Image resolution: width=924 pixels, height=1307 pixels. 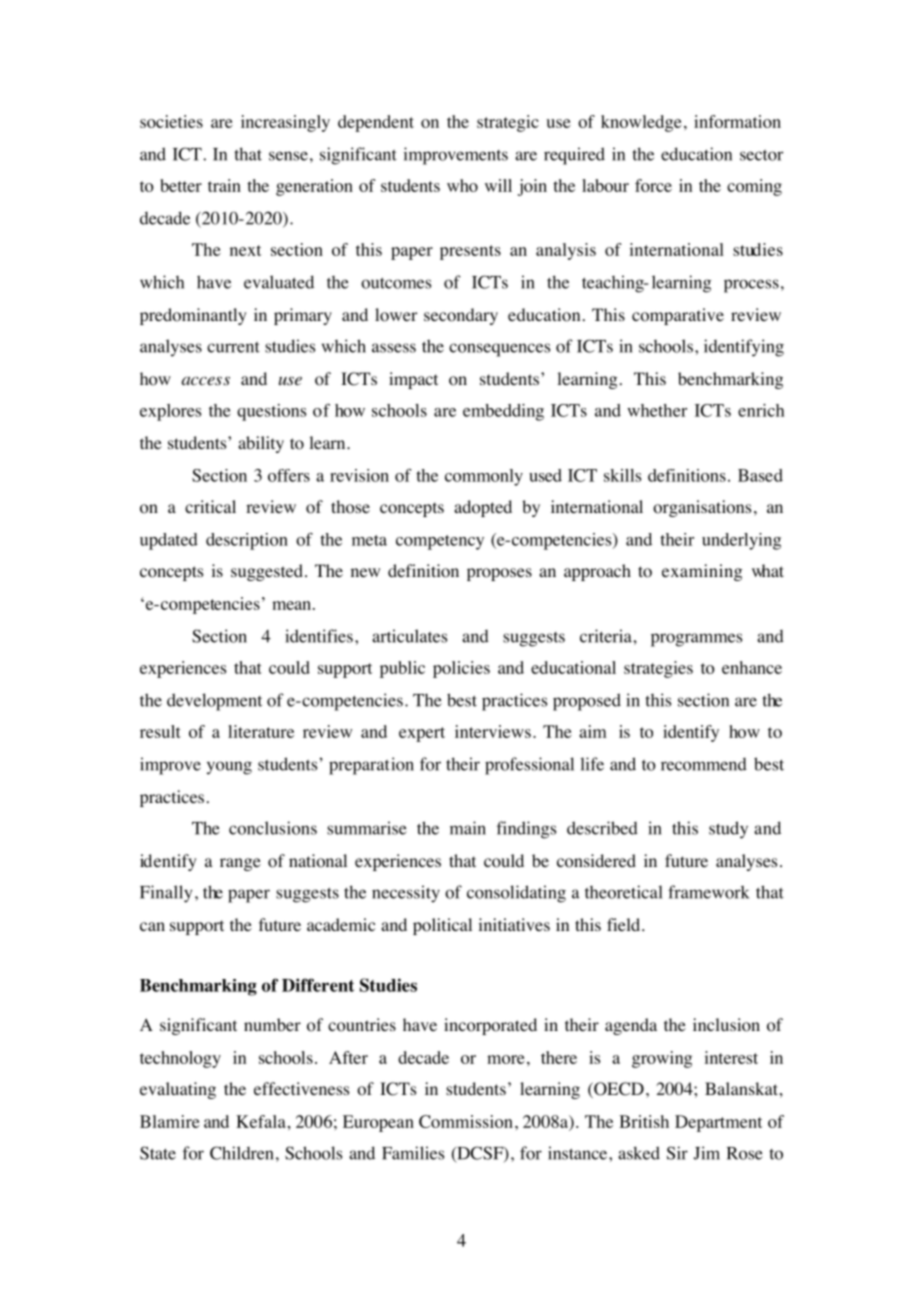 What do you see at coordinates (737, 121) in the screenshot?
I see `information` at bounding box center [737, 121].
